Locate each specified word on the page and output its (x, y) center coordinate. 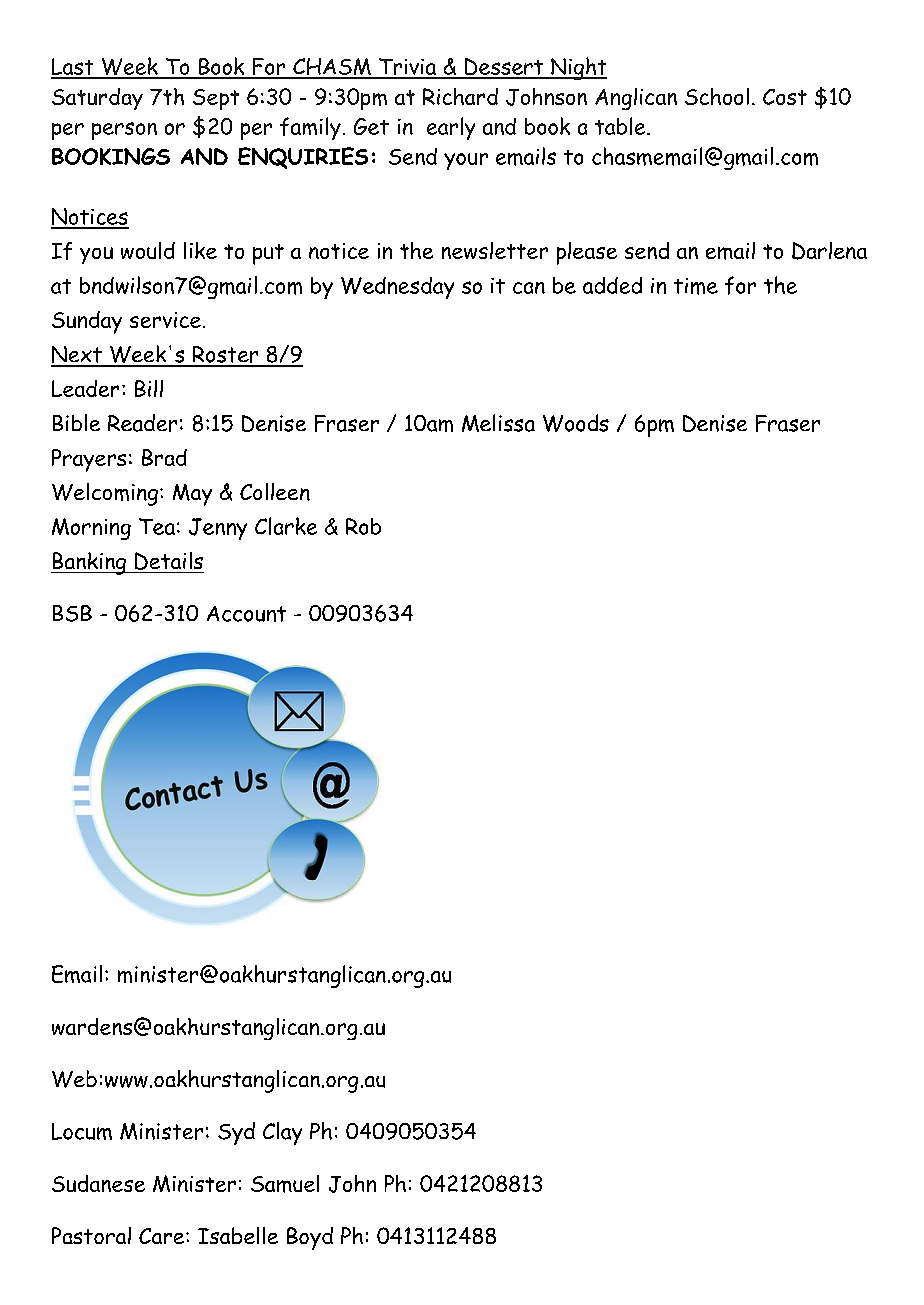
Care (163, 1236)
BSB (72, 613)
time (696, 286)
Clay (282, 1133)
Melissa (498, 423)
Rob (363, 526)
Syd (236, 1133)
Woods (576, 423)
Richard (460, 96)
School (717, 96)
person (124, 131)
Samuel (285, 1184)
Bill (149, 388)
